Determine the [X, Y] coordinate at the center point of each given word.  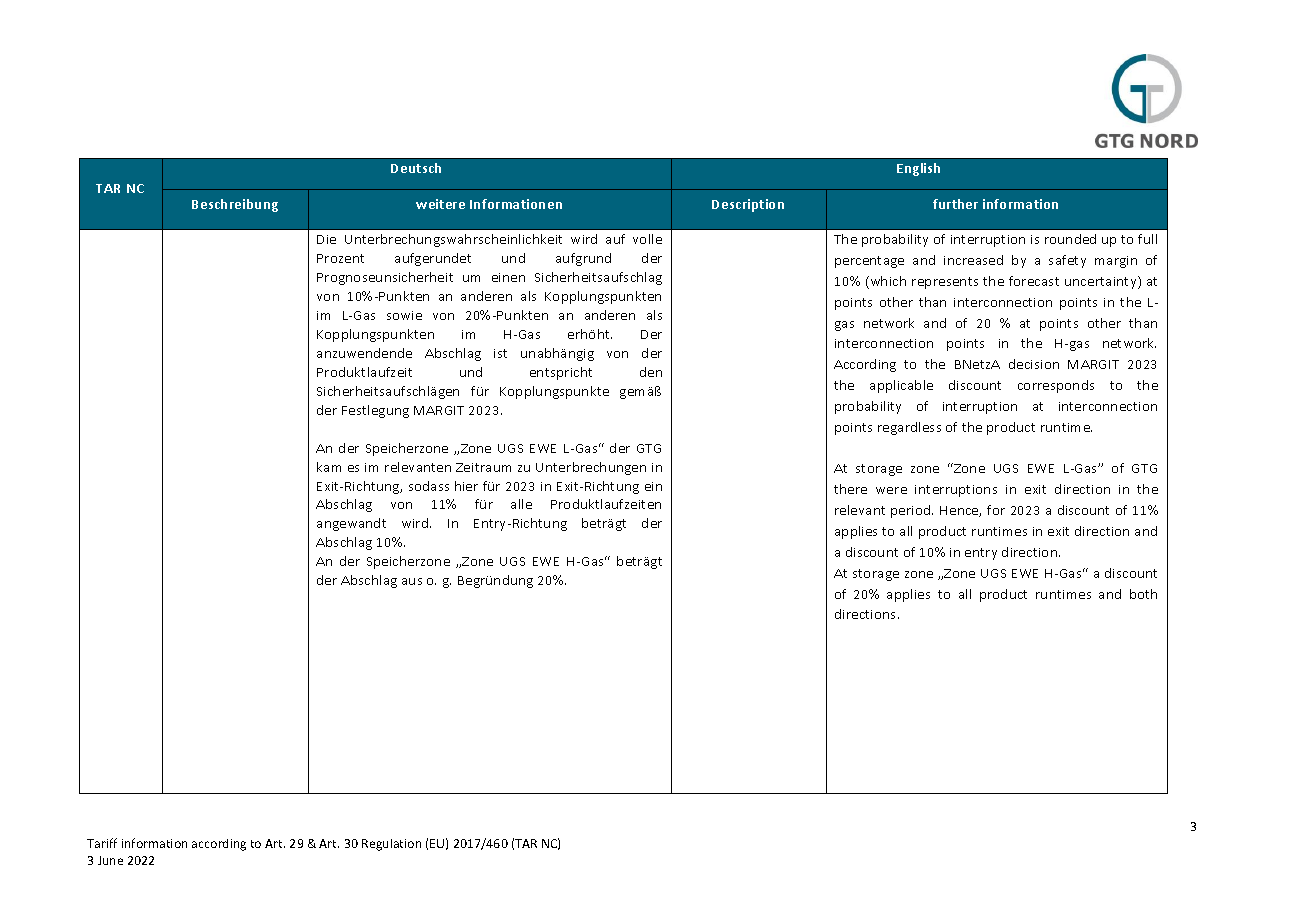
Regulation [391, 845]
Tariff [102, 843]
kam [329, 467]
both [1143, 594]
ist [500, 353]
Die [326, 239]
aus [412, 581]
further [955, 204]
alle [521, 504]
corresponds [1056, 386]
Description [748, 205]
